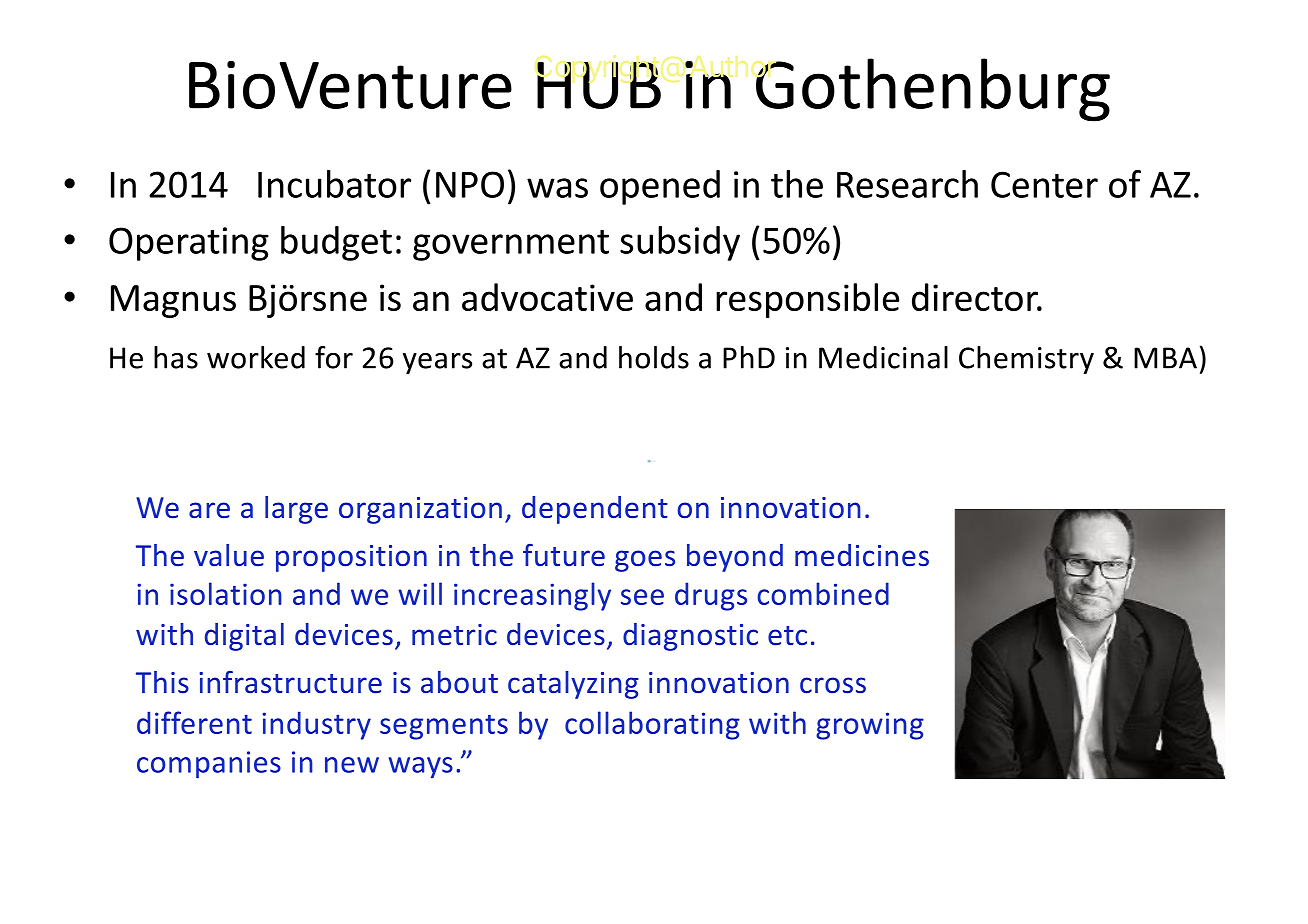 This screenshot has height=924, width=1308. Describe the element at coordinates (256, 357) in the screenshot. I see `worked` at that location.
